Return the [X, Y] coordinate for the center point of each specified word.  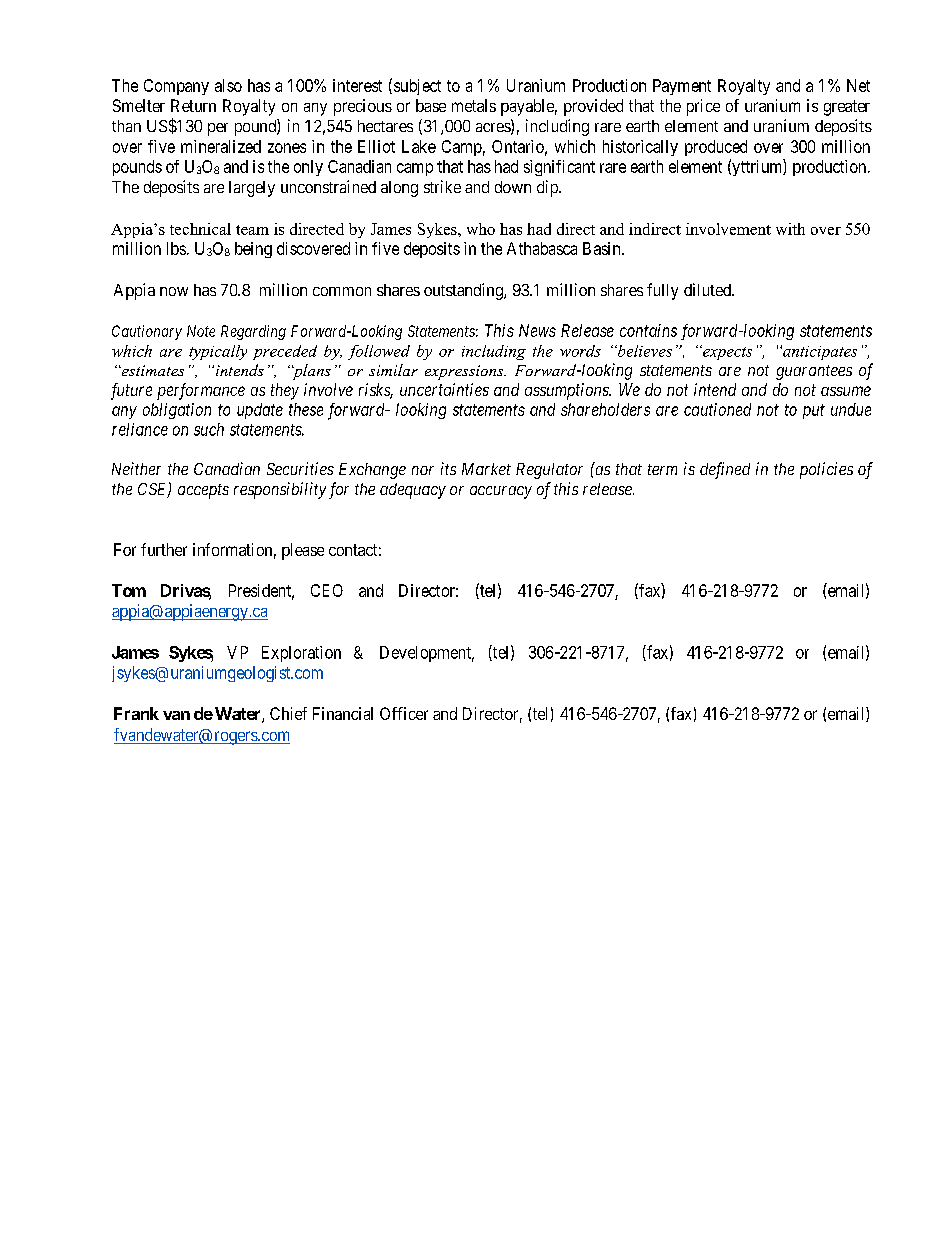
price [703, 107]
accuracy [501, 492]
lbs [176, 248]
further [164, 549]
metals [474, 105]
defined [725, 470]
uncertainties [444, 389]
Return [193, 105]
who [481, 229]
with [790, 229]
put [814, 411]
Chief [288, 713]
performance [201, 391]
